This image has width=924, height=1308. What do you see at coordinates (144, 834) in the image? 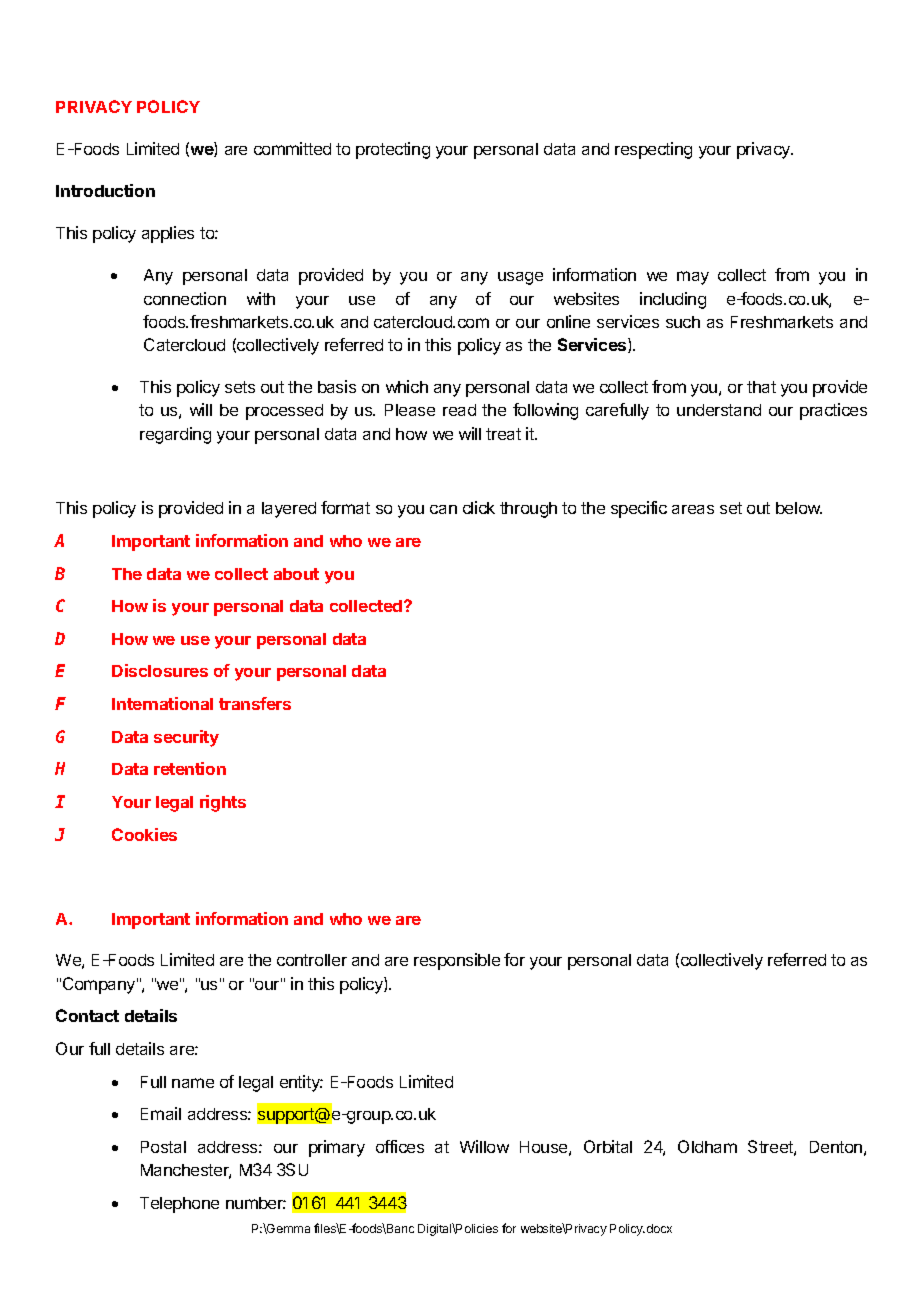
I see `Cookies` at bounding box center [144, 834].
